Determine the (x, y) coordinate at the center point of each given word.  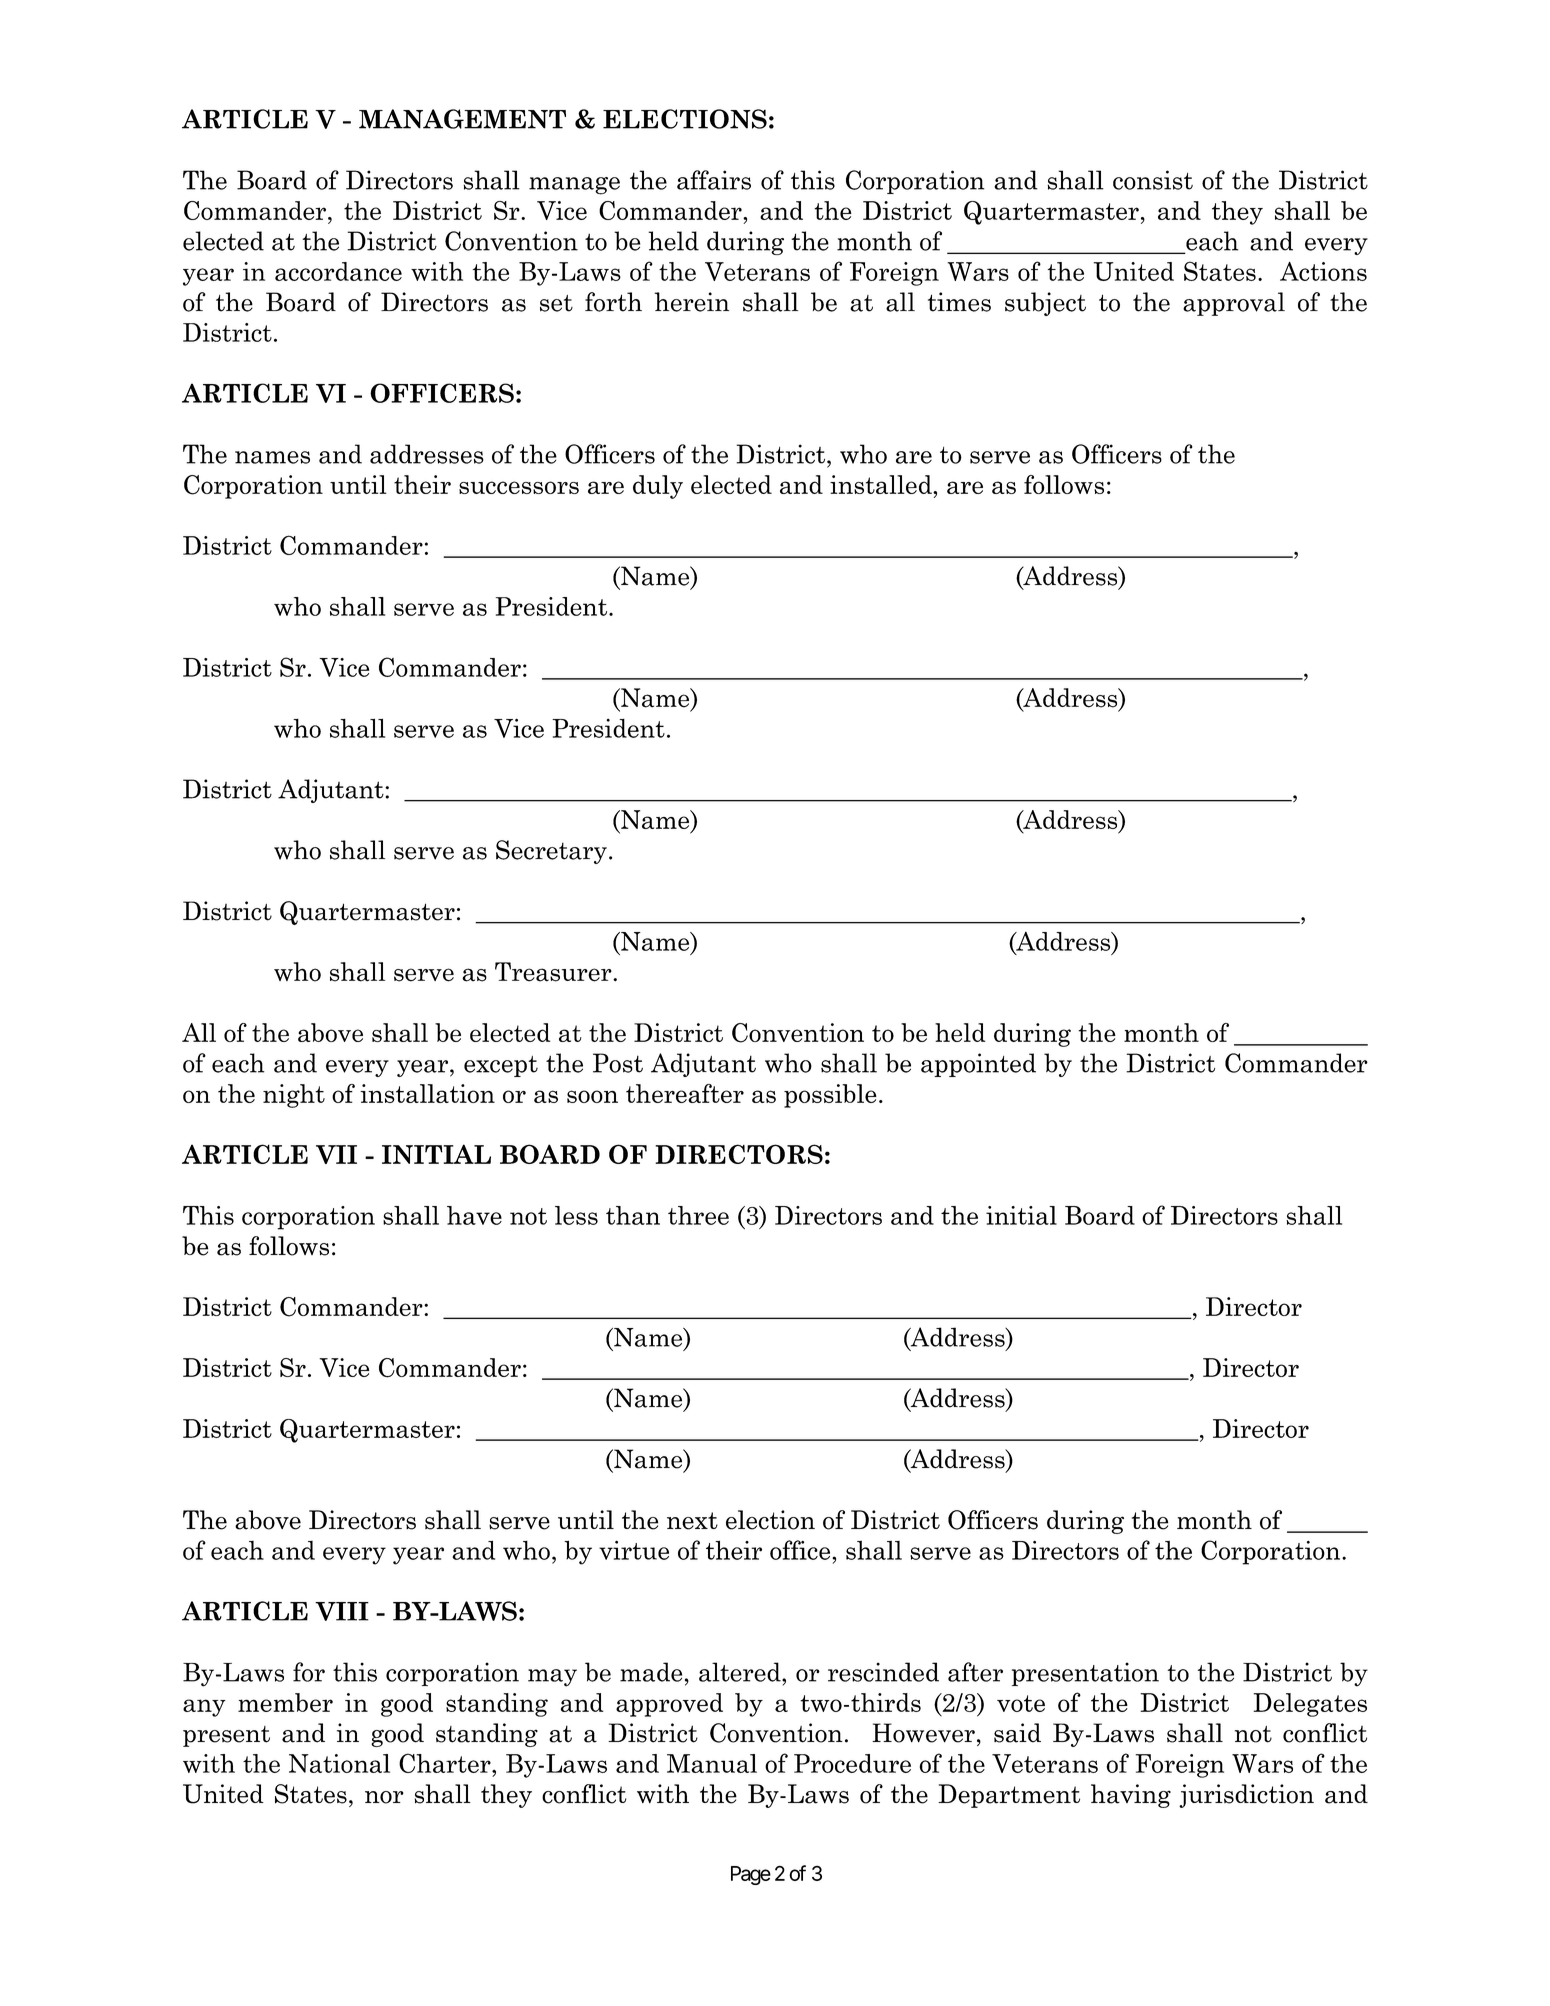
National (339, 1763)
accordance (338, 271)
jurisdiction (1246, 1796)
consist (1153, 180)
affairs (714, 180)
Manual (712, 1763)
